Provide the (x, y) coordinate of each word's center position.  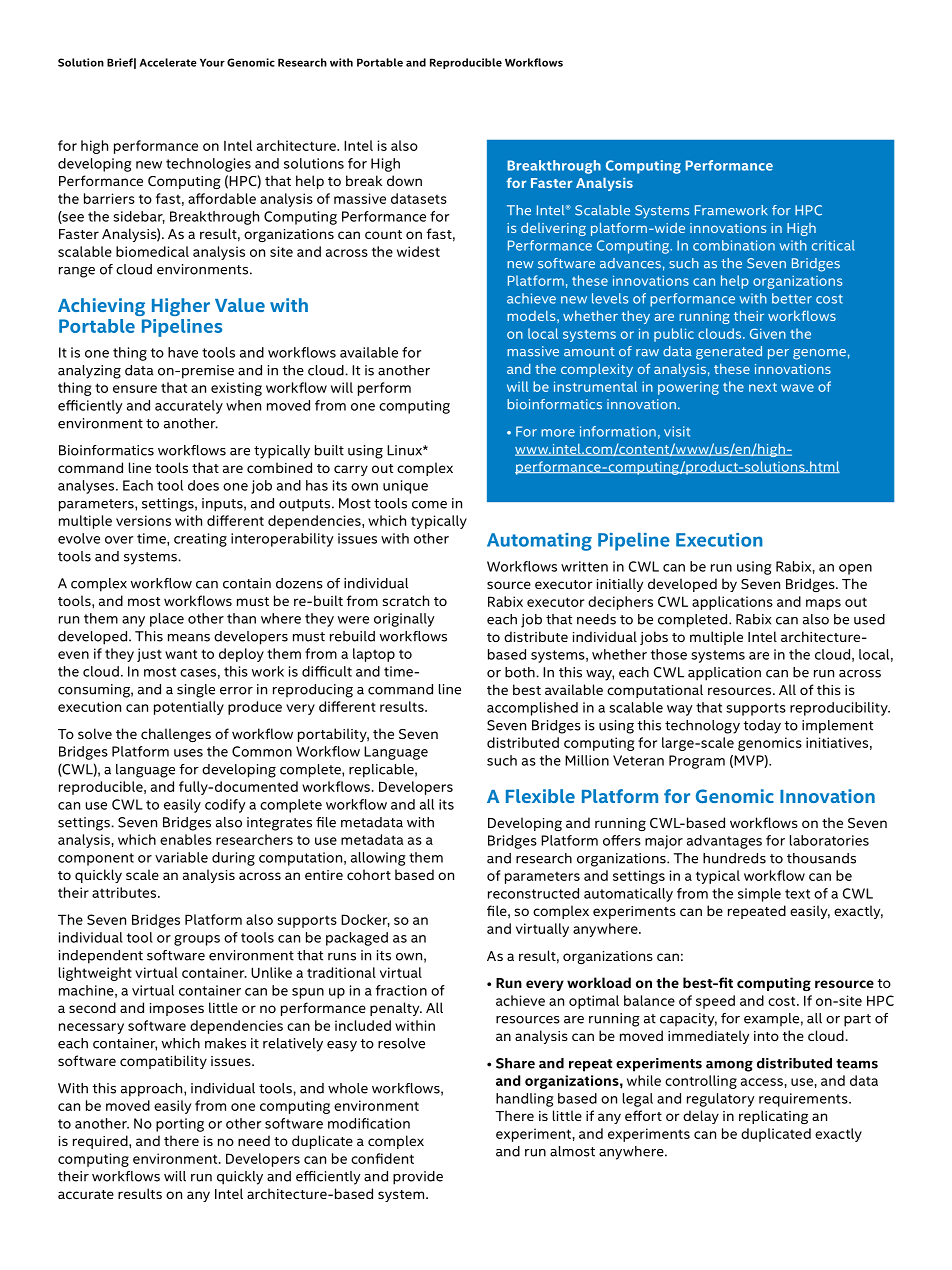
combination (734, 245)
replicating (773, 1117)
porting (180, 1125)
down (404, 180)
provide (418, 1178)
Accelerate (168, 62)
